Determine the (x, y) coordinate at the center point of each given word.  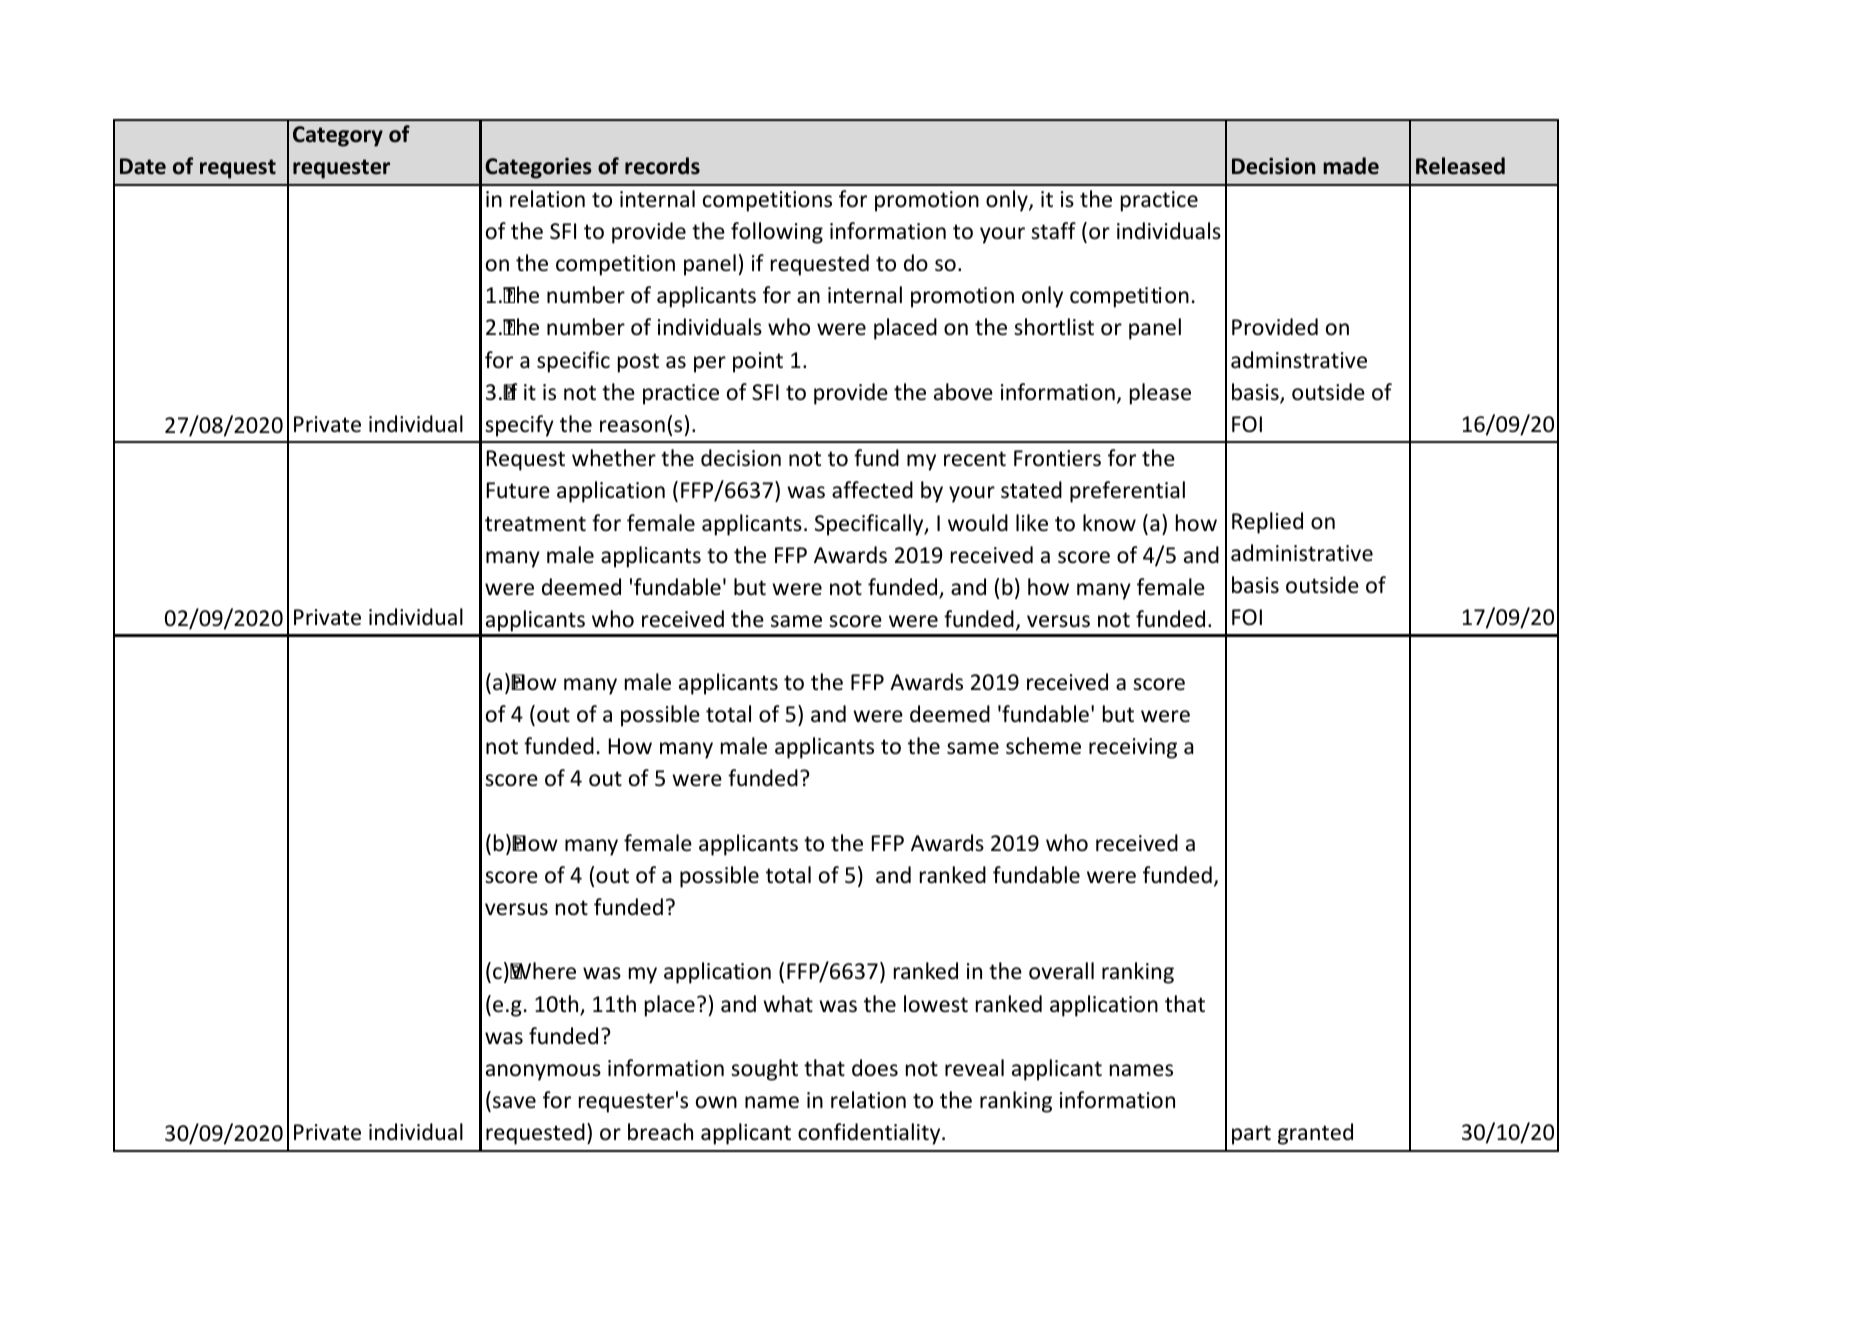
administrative (1302, 553)
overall (1061, 971)
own (716, 1102)
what (788, 1003)
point (758, 362)
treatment (535, 524)
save (514, 1102)
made (1351, 166)
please (1160, 394)
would (978, 522)
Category (338, 136)
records (662, 166)
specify (519, 426)
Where (543, 971)
